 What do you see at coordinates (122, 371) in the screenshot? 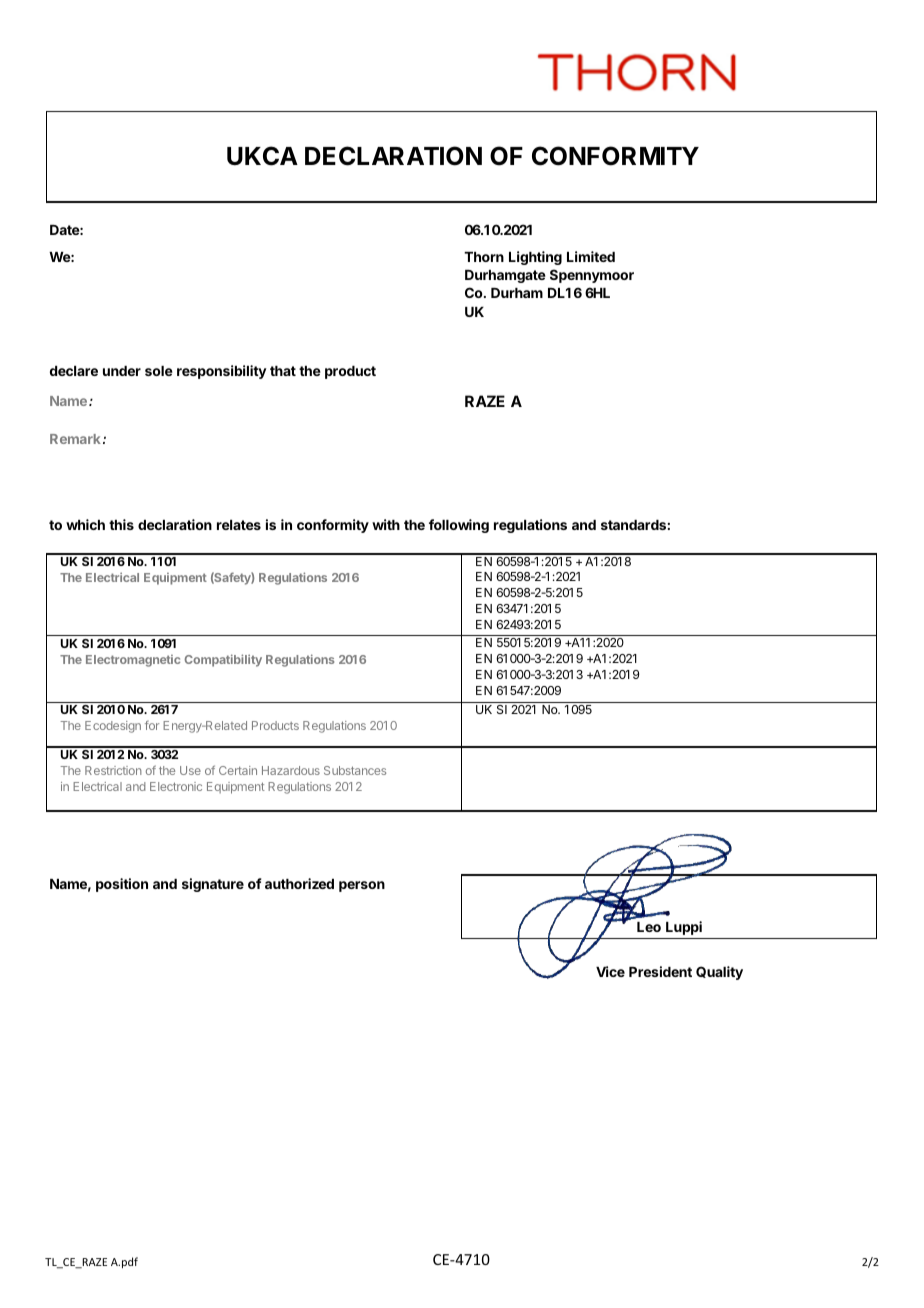
I see `under` at bounding box center [122, 371].
